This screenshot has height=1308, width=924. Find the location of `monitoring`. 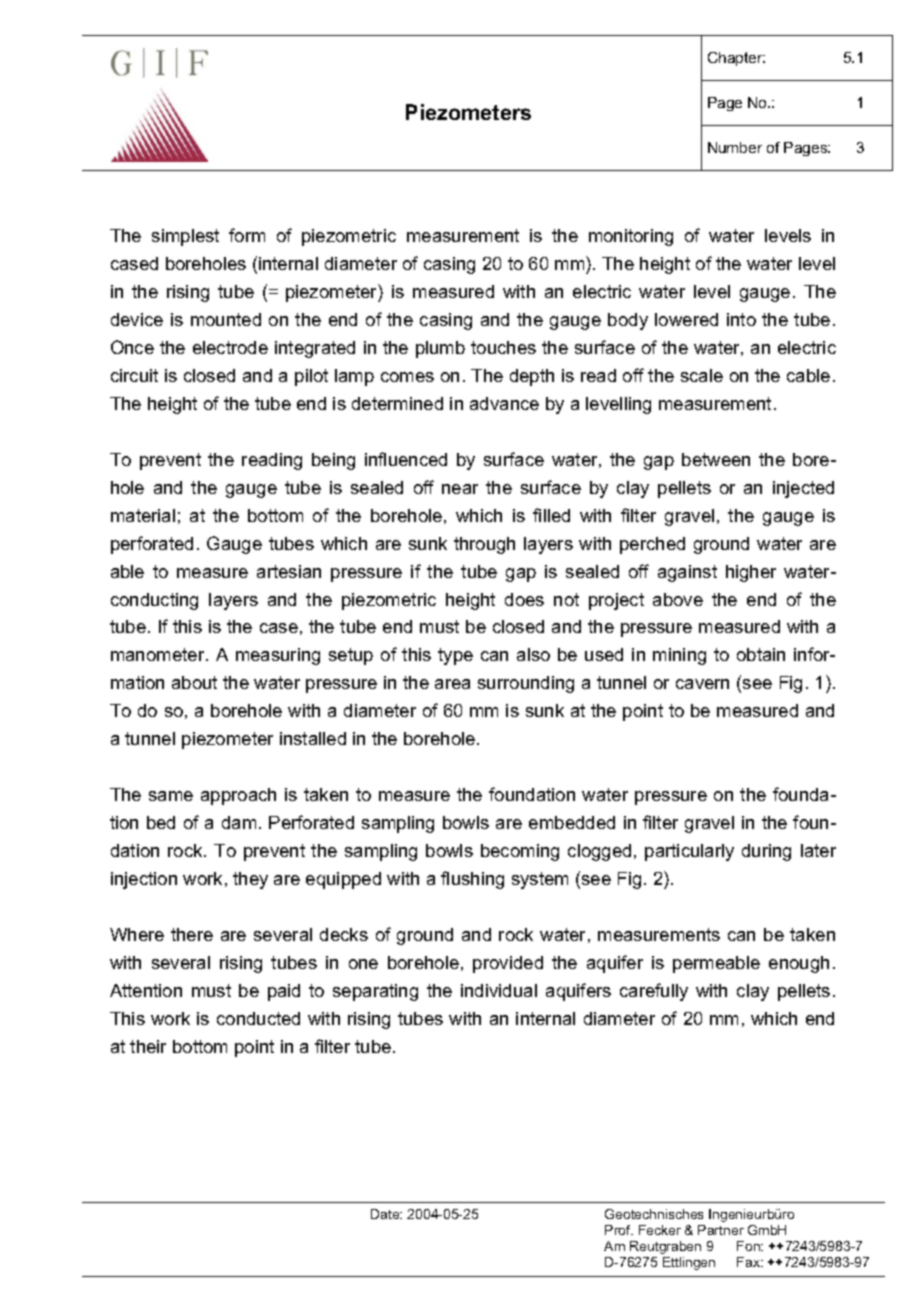

monitoring is located at coordinates (631, 237).
